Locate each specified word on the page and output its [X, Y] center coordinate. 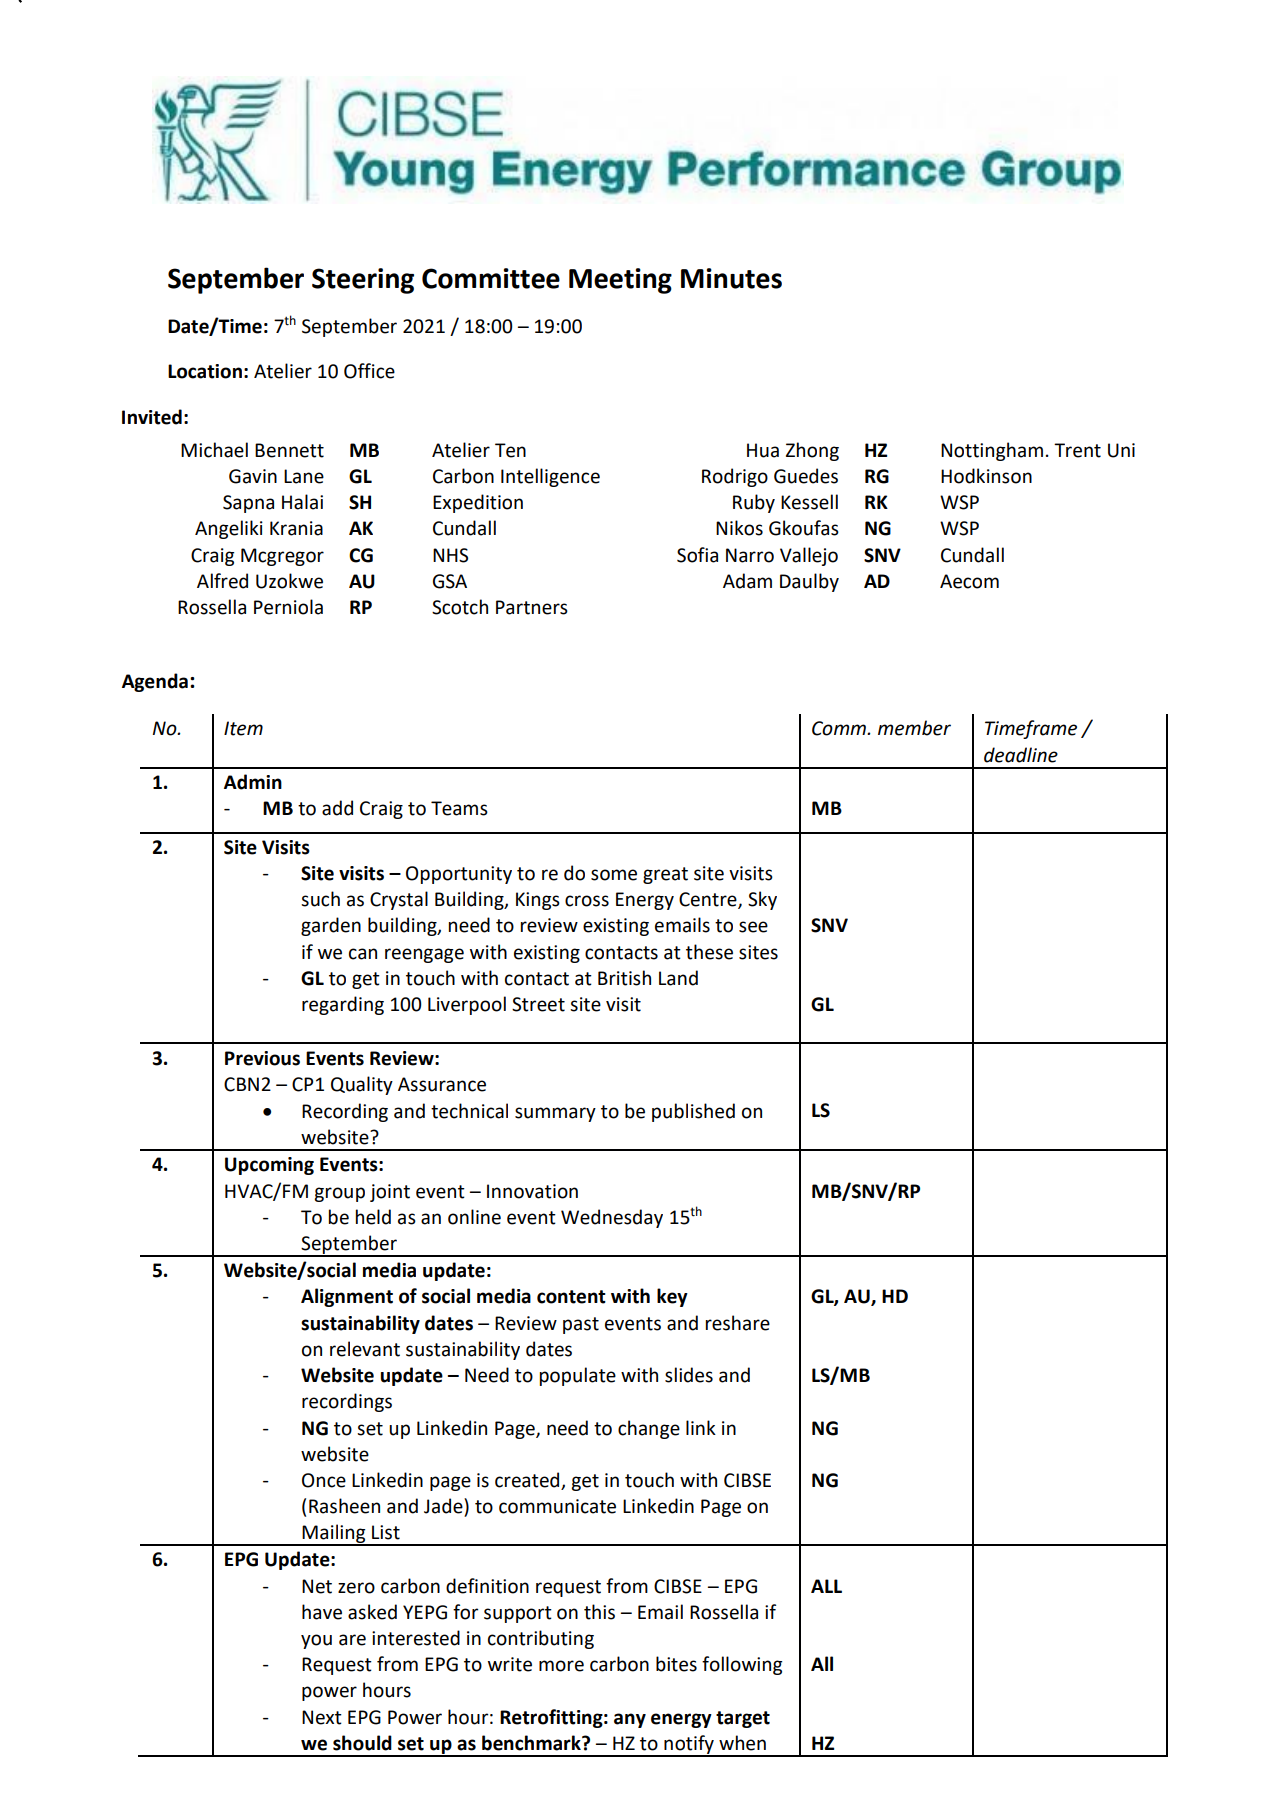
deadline [1021, 755]
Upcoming [269, 1166]
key [672, 1297]
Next [322, 1717]
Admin [253, 782]
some [614, 875]
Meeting [620, 281]
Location [205, 371]
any [630, 1720]
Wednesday [612, 1218]
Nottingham [992, 451]
